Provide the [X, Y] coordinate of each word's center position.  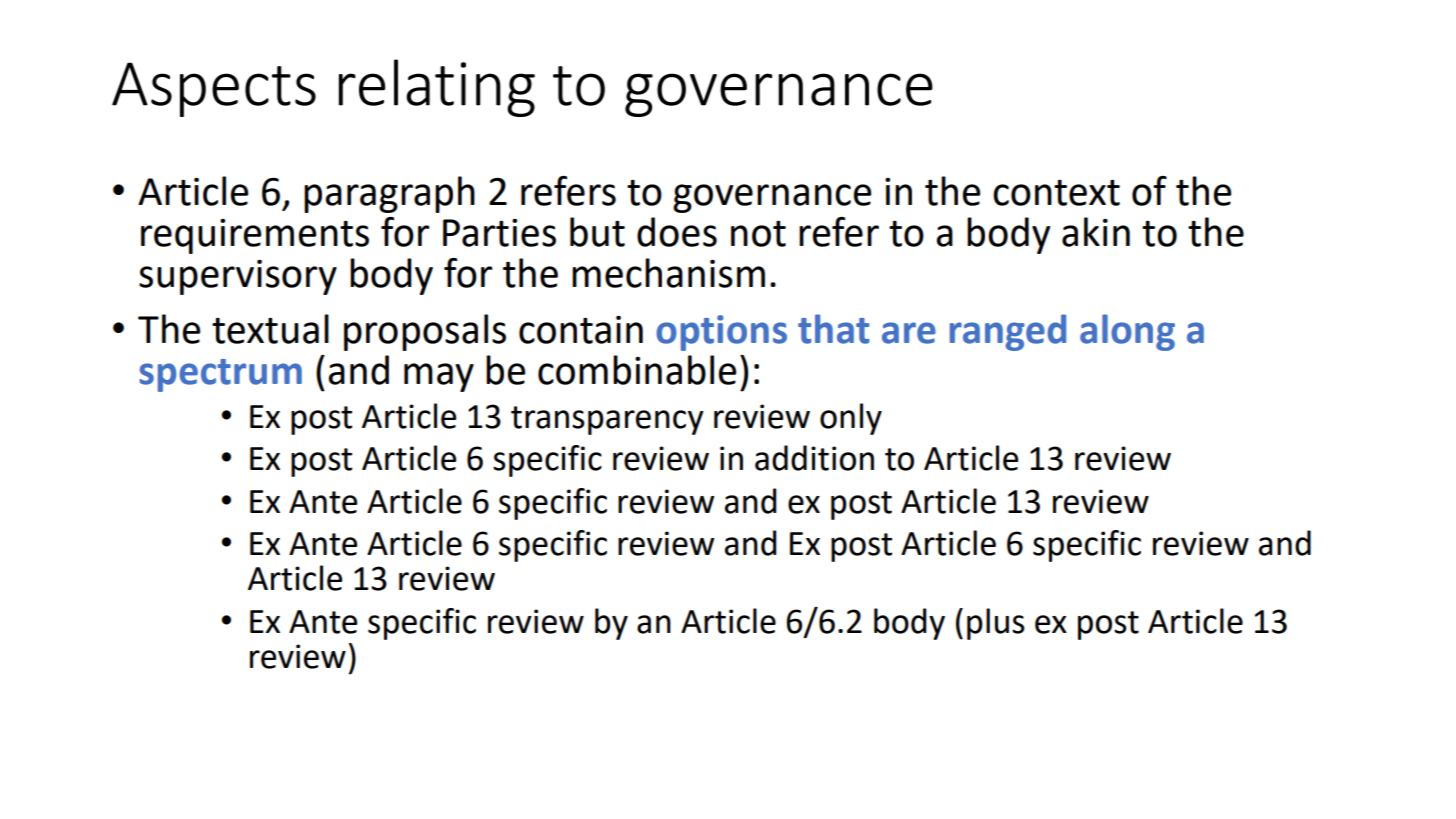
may [439, 377]
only [851, 419]
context [1056, 193]
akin [1096, 232]
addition [814, 458]
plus [996, 624]
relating [437, 88]
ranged [1008, 332]
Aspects [214, 89]
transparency [607, 420]
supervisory [238, 277]
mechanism [668, 273]
